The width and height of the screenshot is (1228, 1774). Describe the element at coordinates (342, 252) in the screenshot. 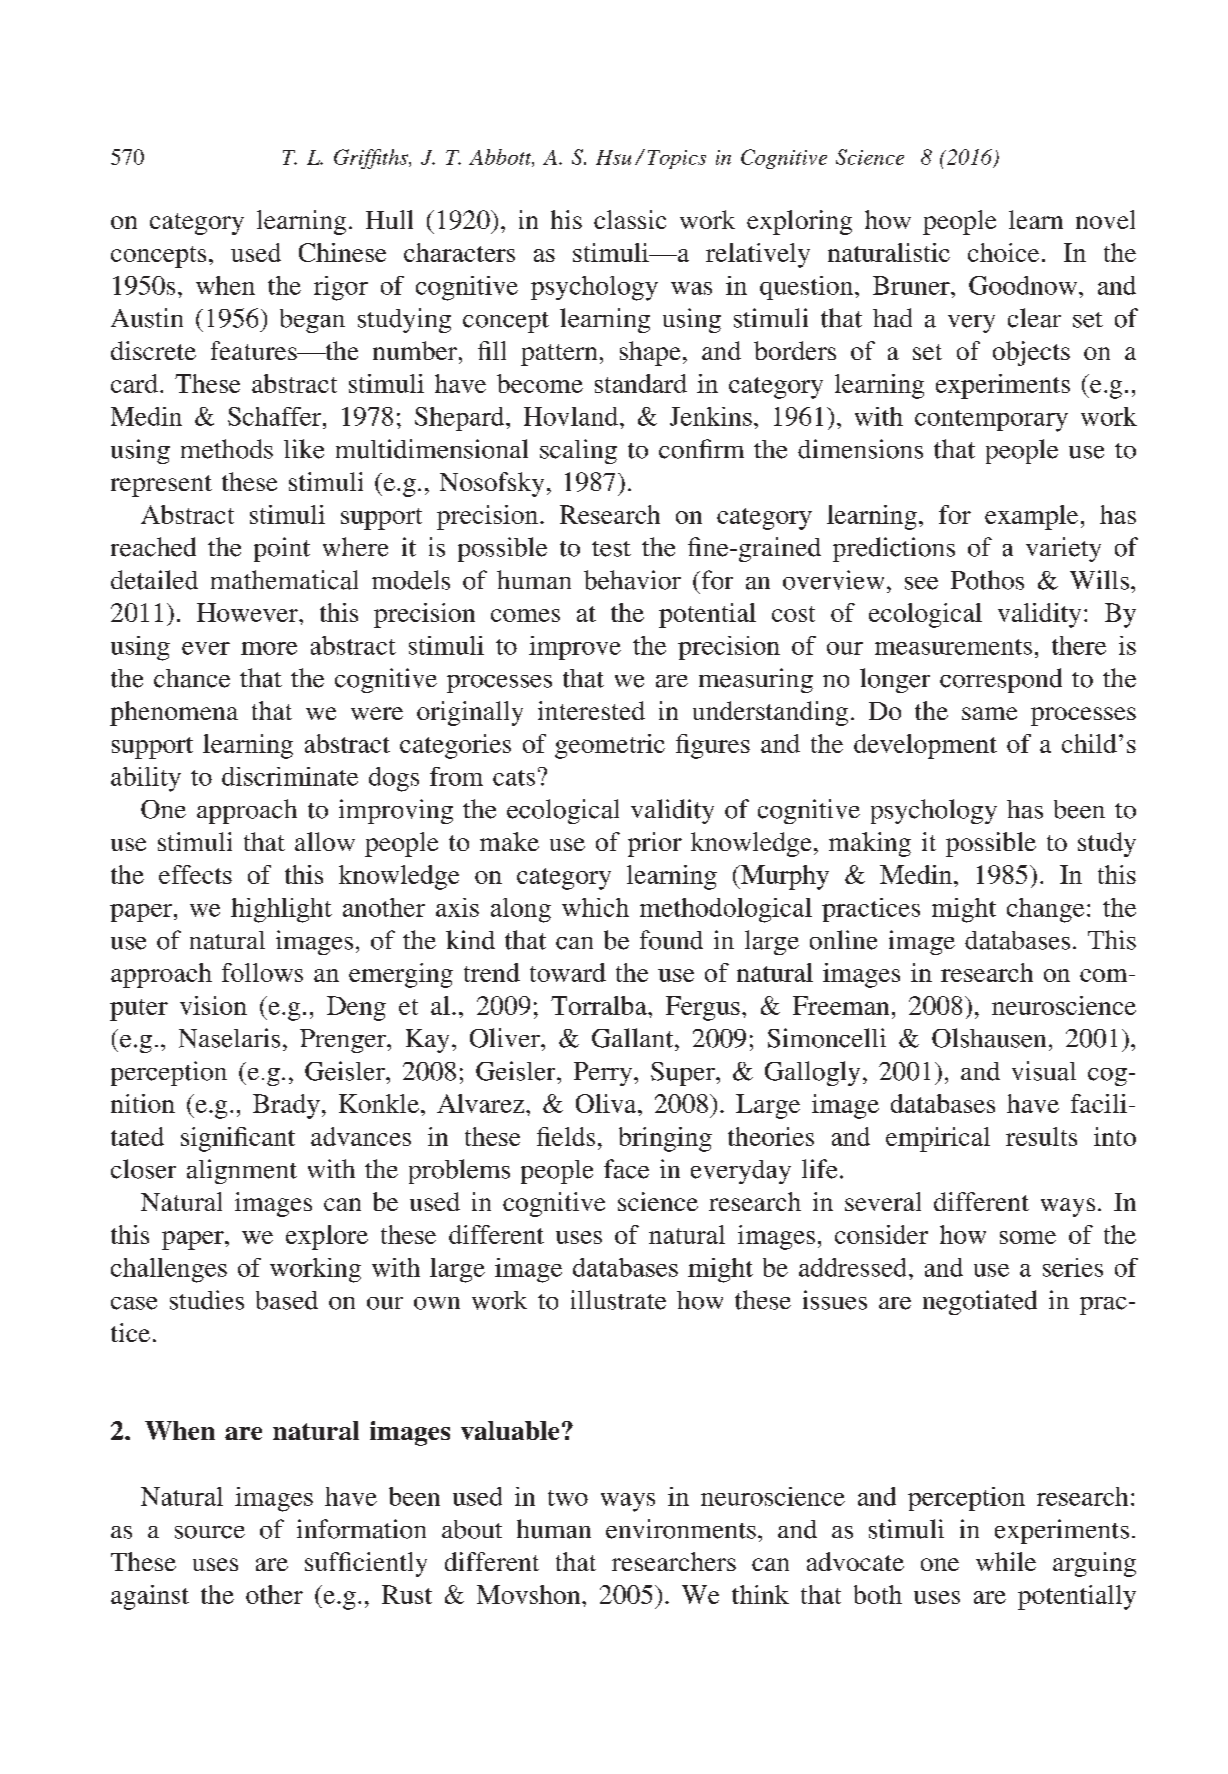

I see `Chinese` at that location.
